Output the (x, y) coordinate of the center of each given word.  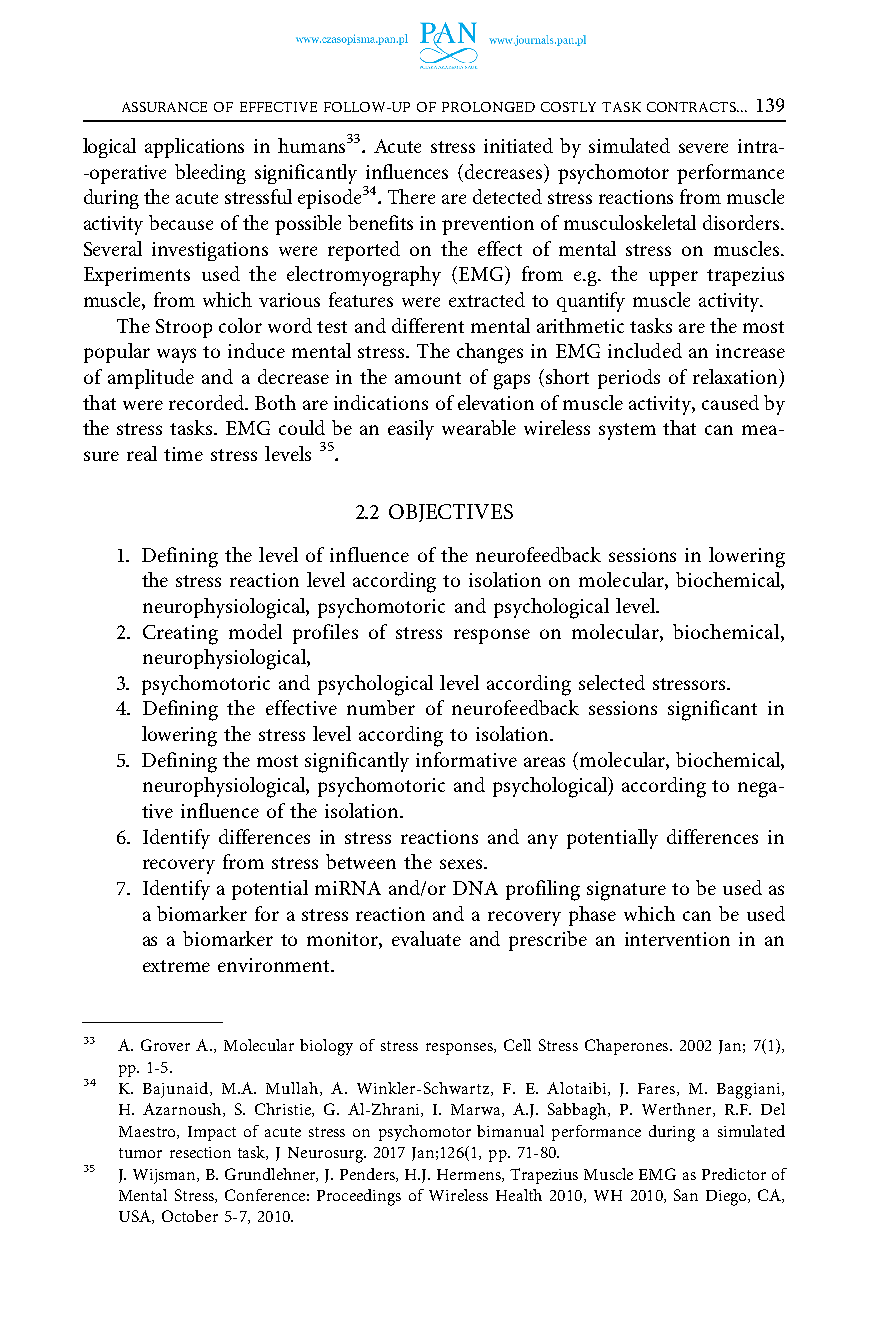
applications (194, 148)
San (686, 1195)
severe (703, 148)
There (411, 196)
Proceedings (359, 1197)
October (190, 1216)
